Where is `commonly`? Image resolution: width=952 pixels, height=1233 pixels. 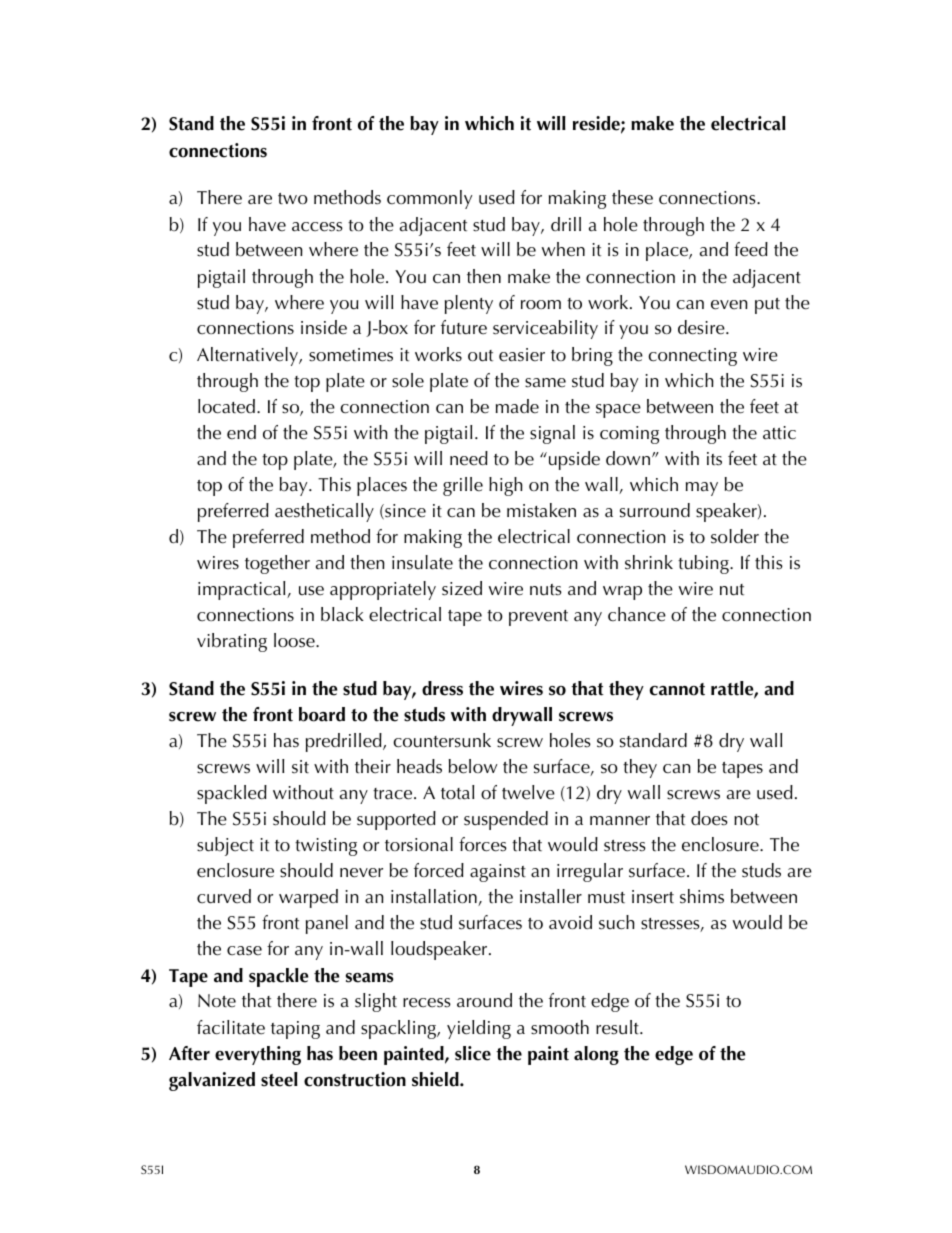
commonly is located at coordinates (429, 199).
